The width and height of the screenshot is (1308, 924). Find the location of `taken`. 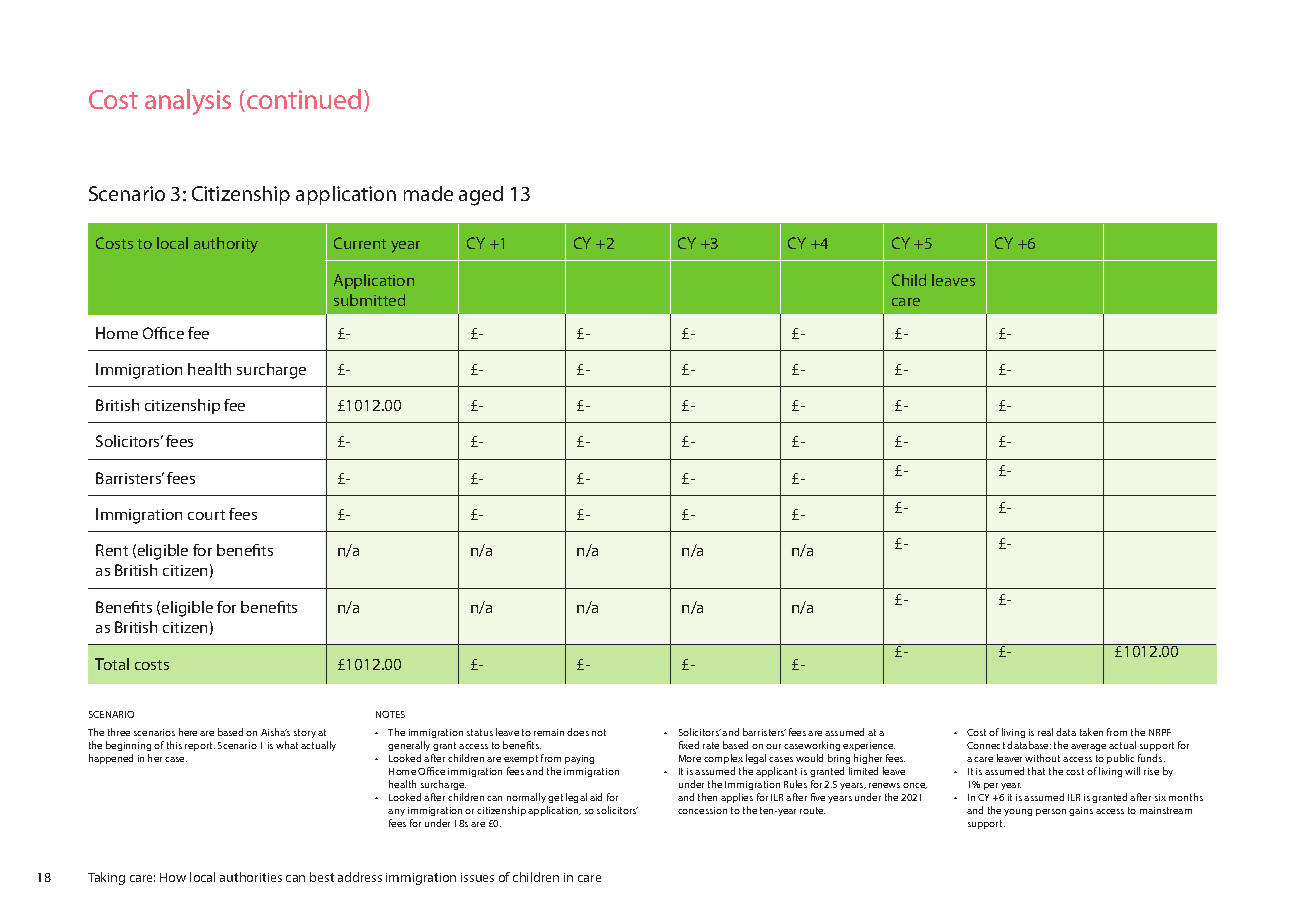

taken is located at coordinates (1091, 732).
